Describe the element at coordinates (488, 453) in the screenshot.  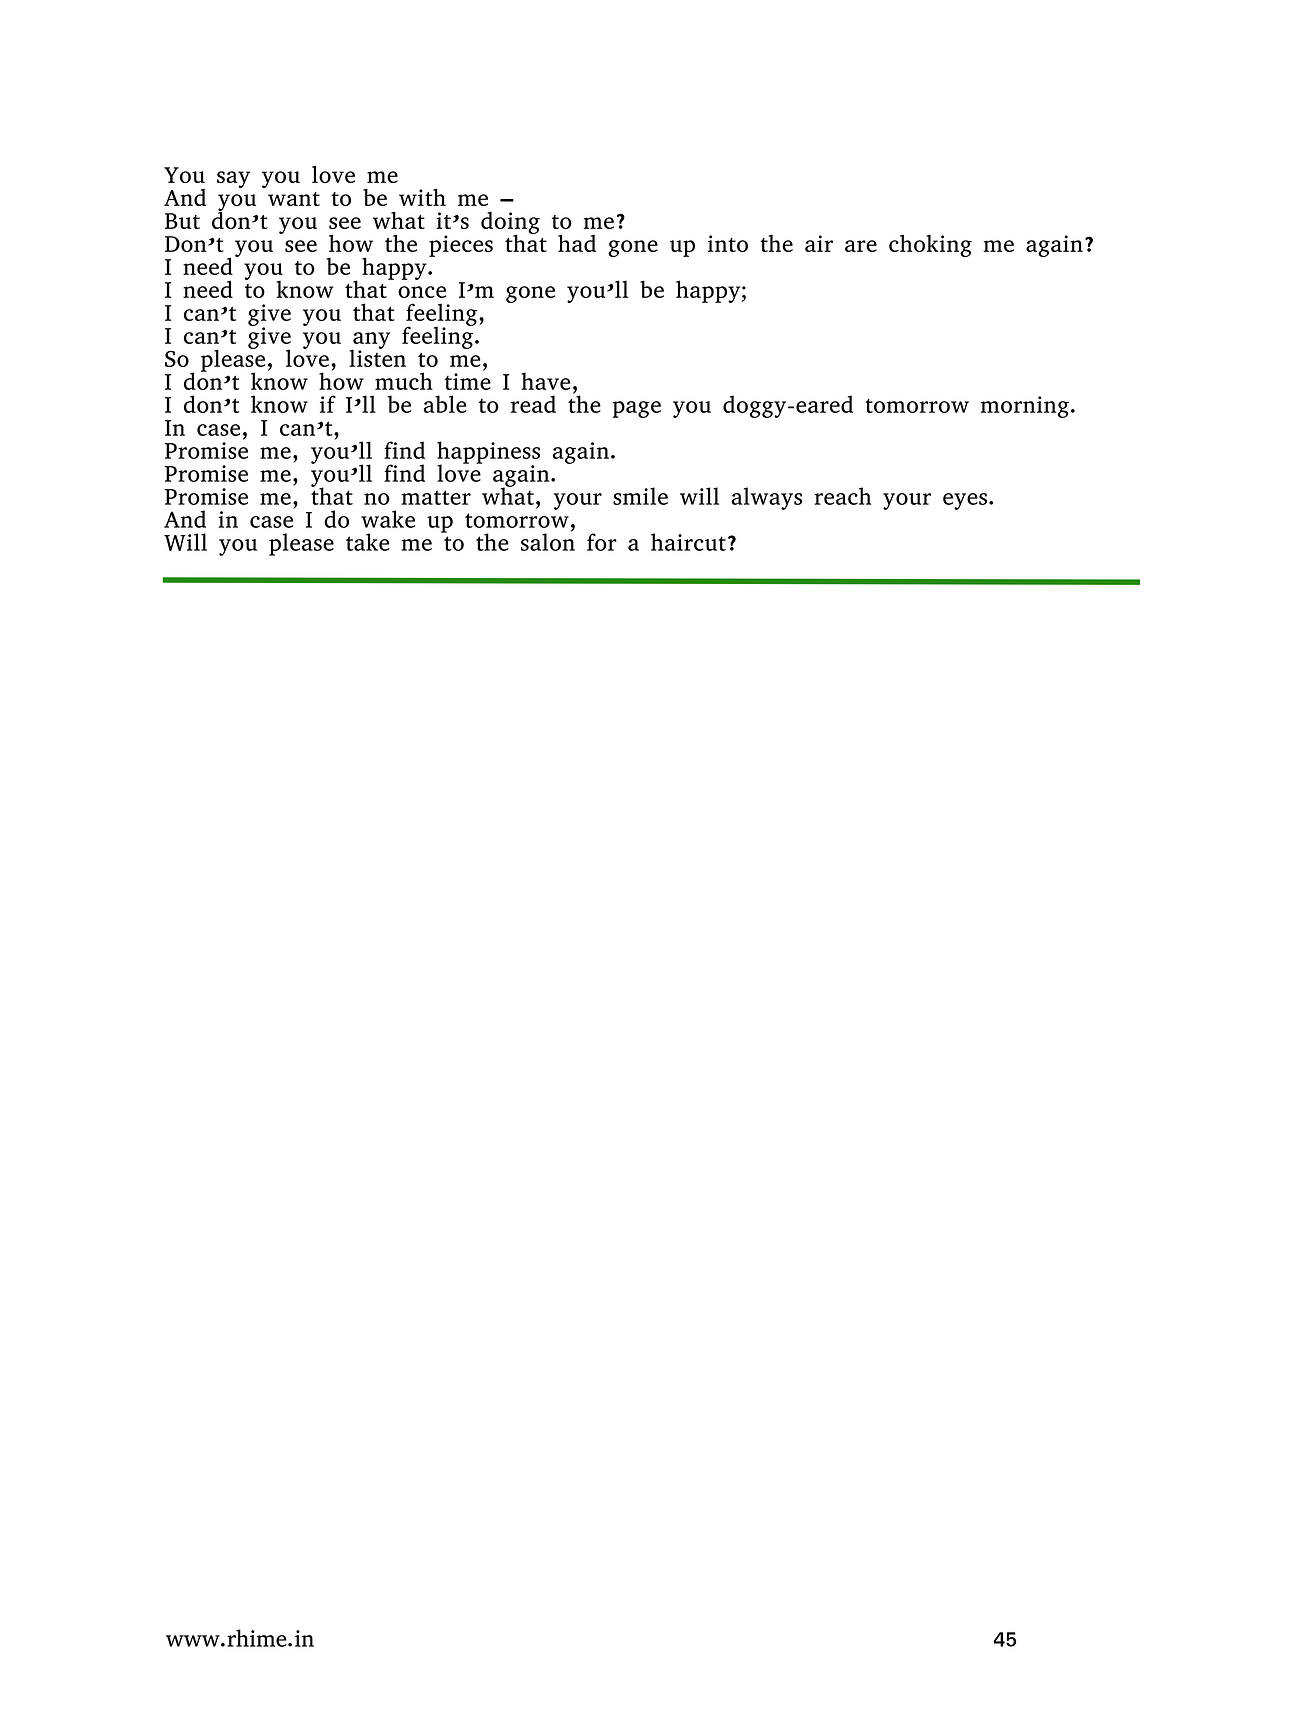
I see `happiness` at that location.
